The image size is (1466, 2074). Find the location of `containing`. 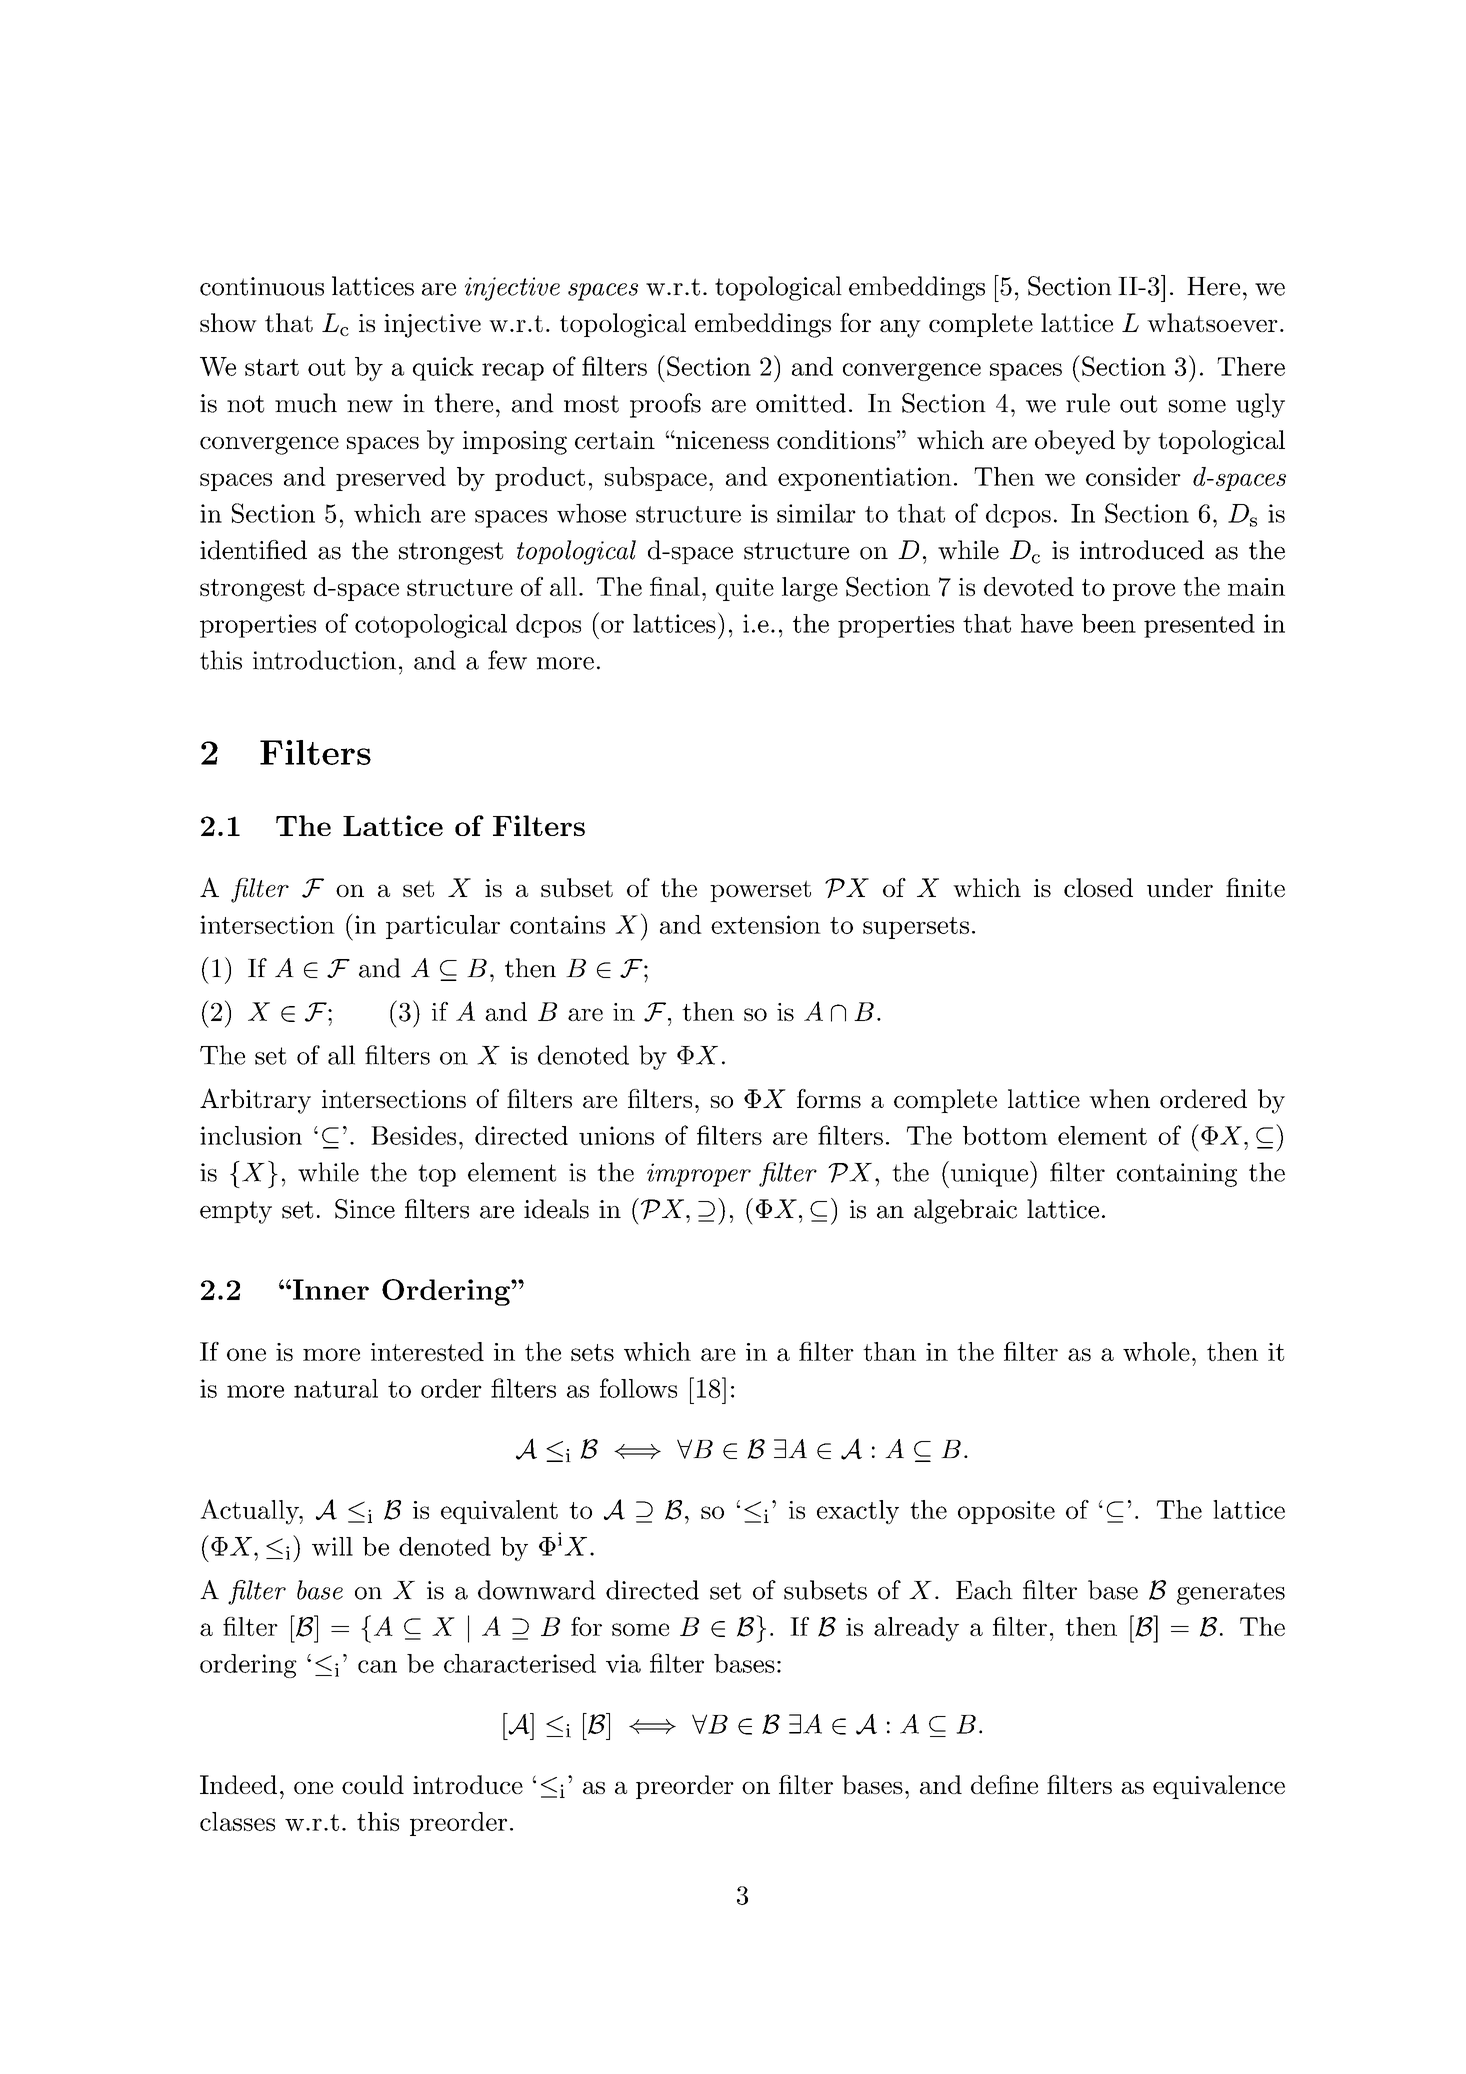

containing is located at coordinates (1177, 1175).
